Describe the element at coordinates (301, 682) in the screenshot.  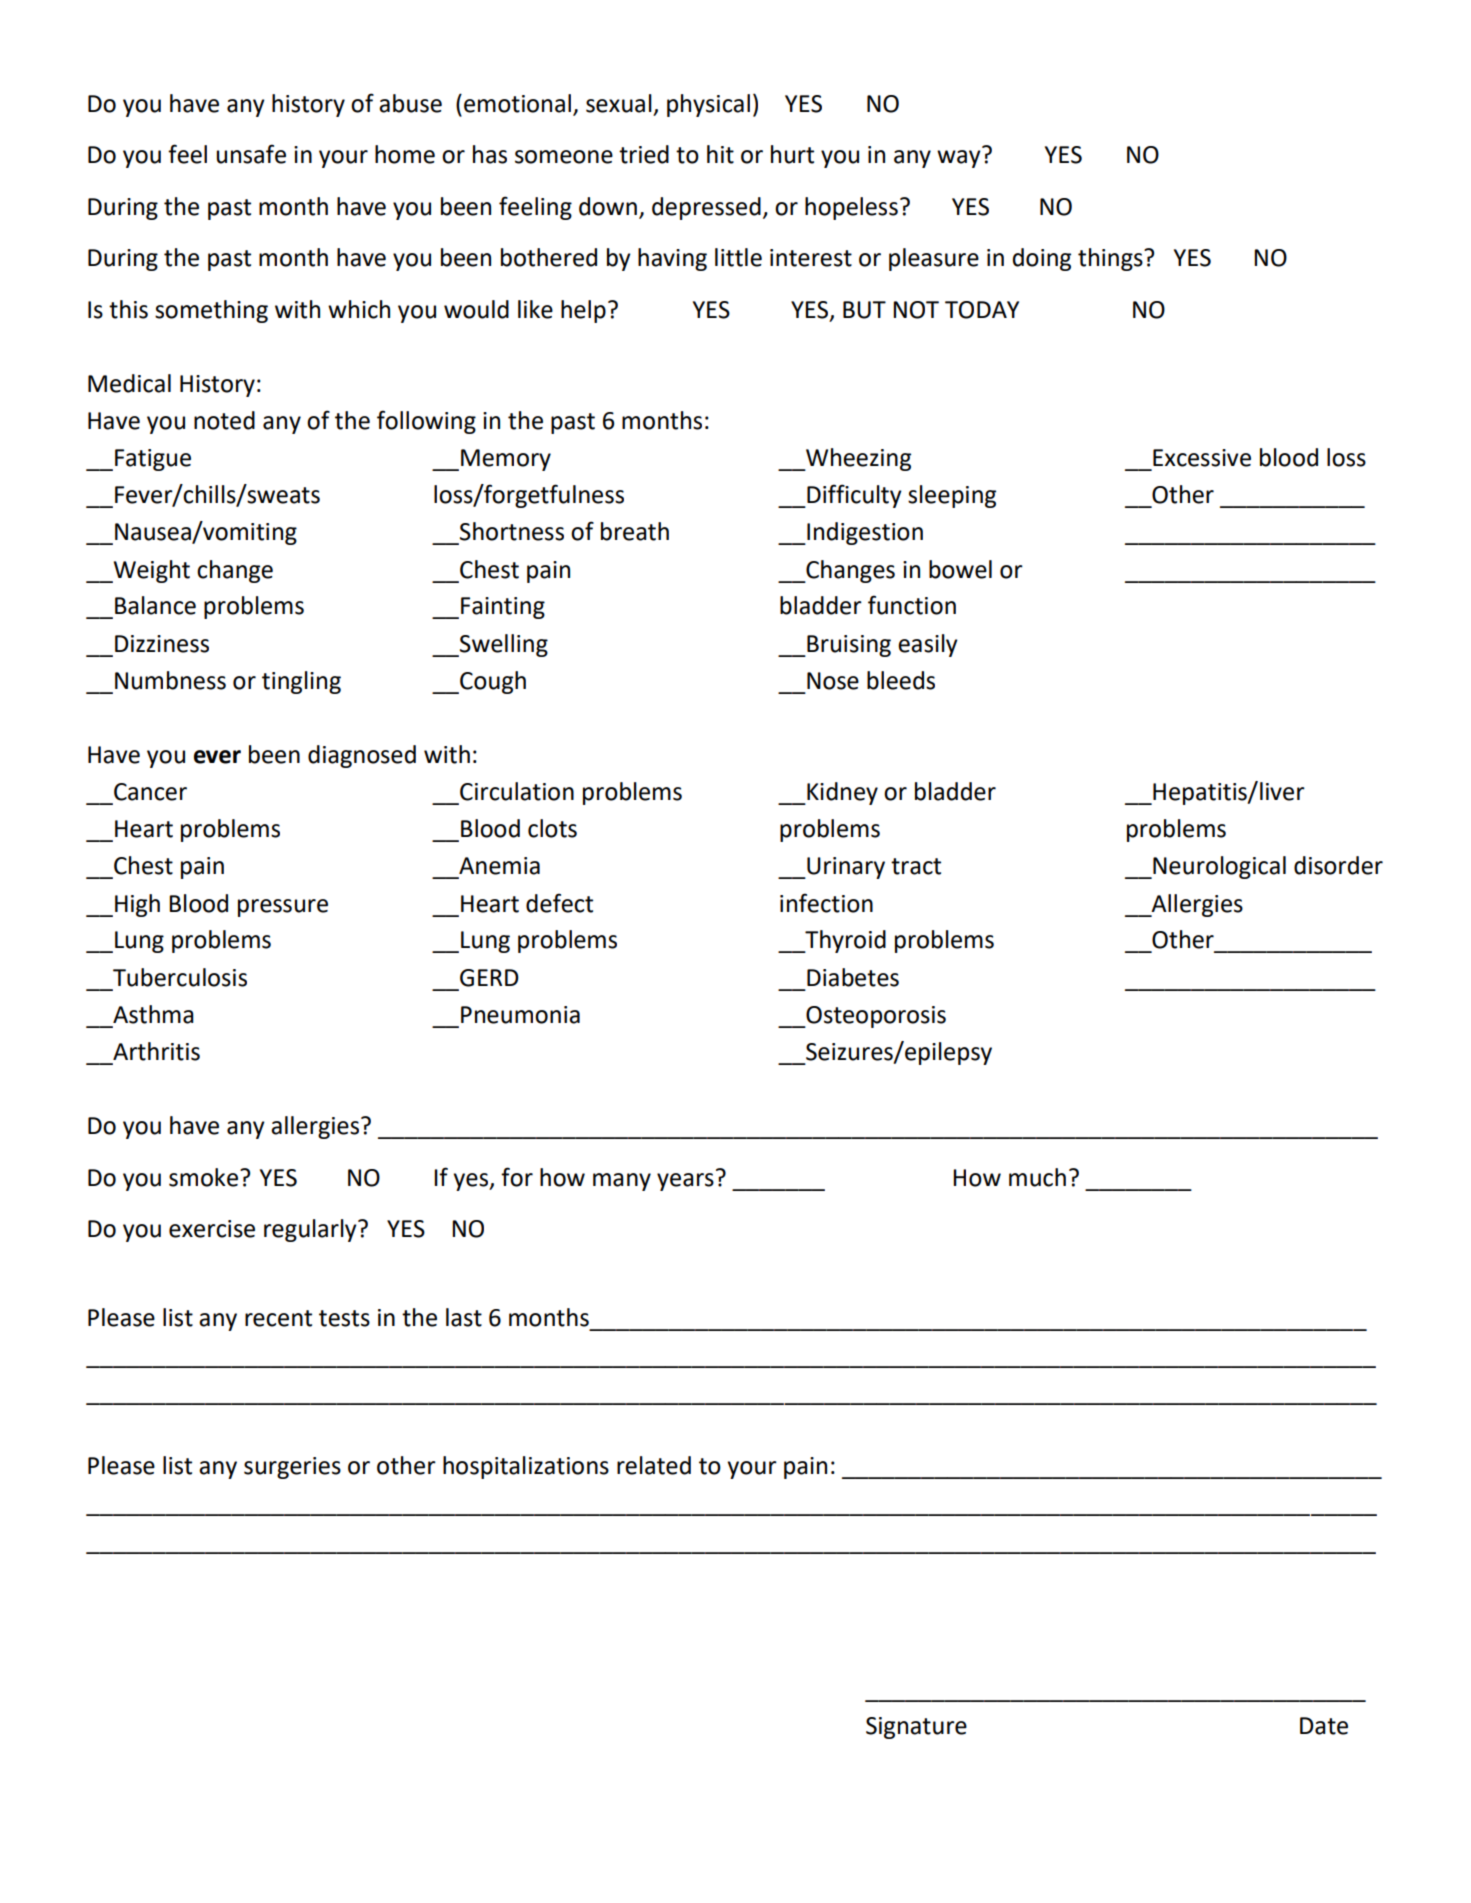
I see `tingling` at that location.
